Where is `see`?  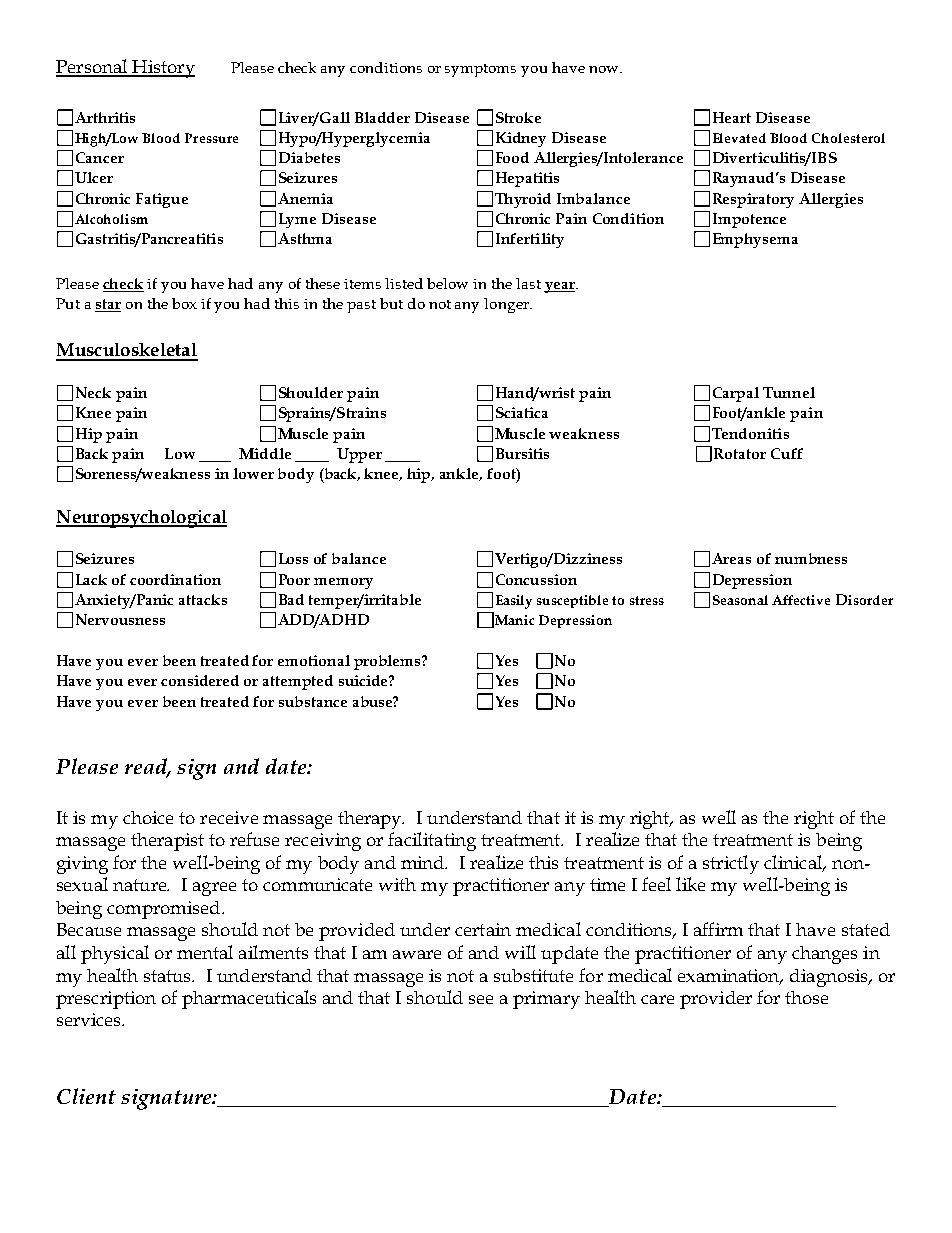
see is located at coordinates (481, 999).
